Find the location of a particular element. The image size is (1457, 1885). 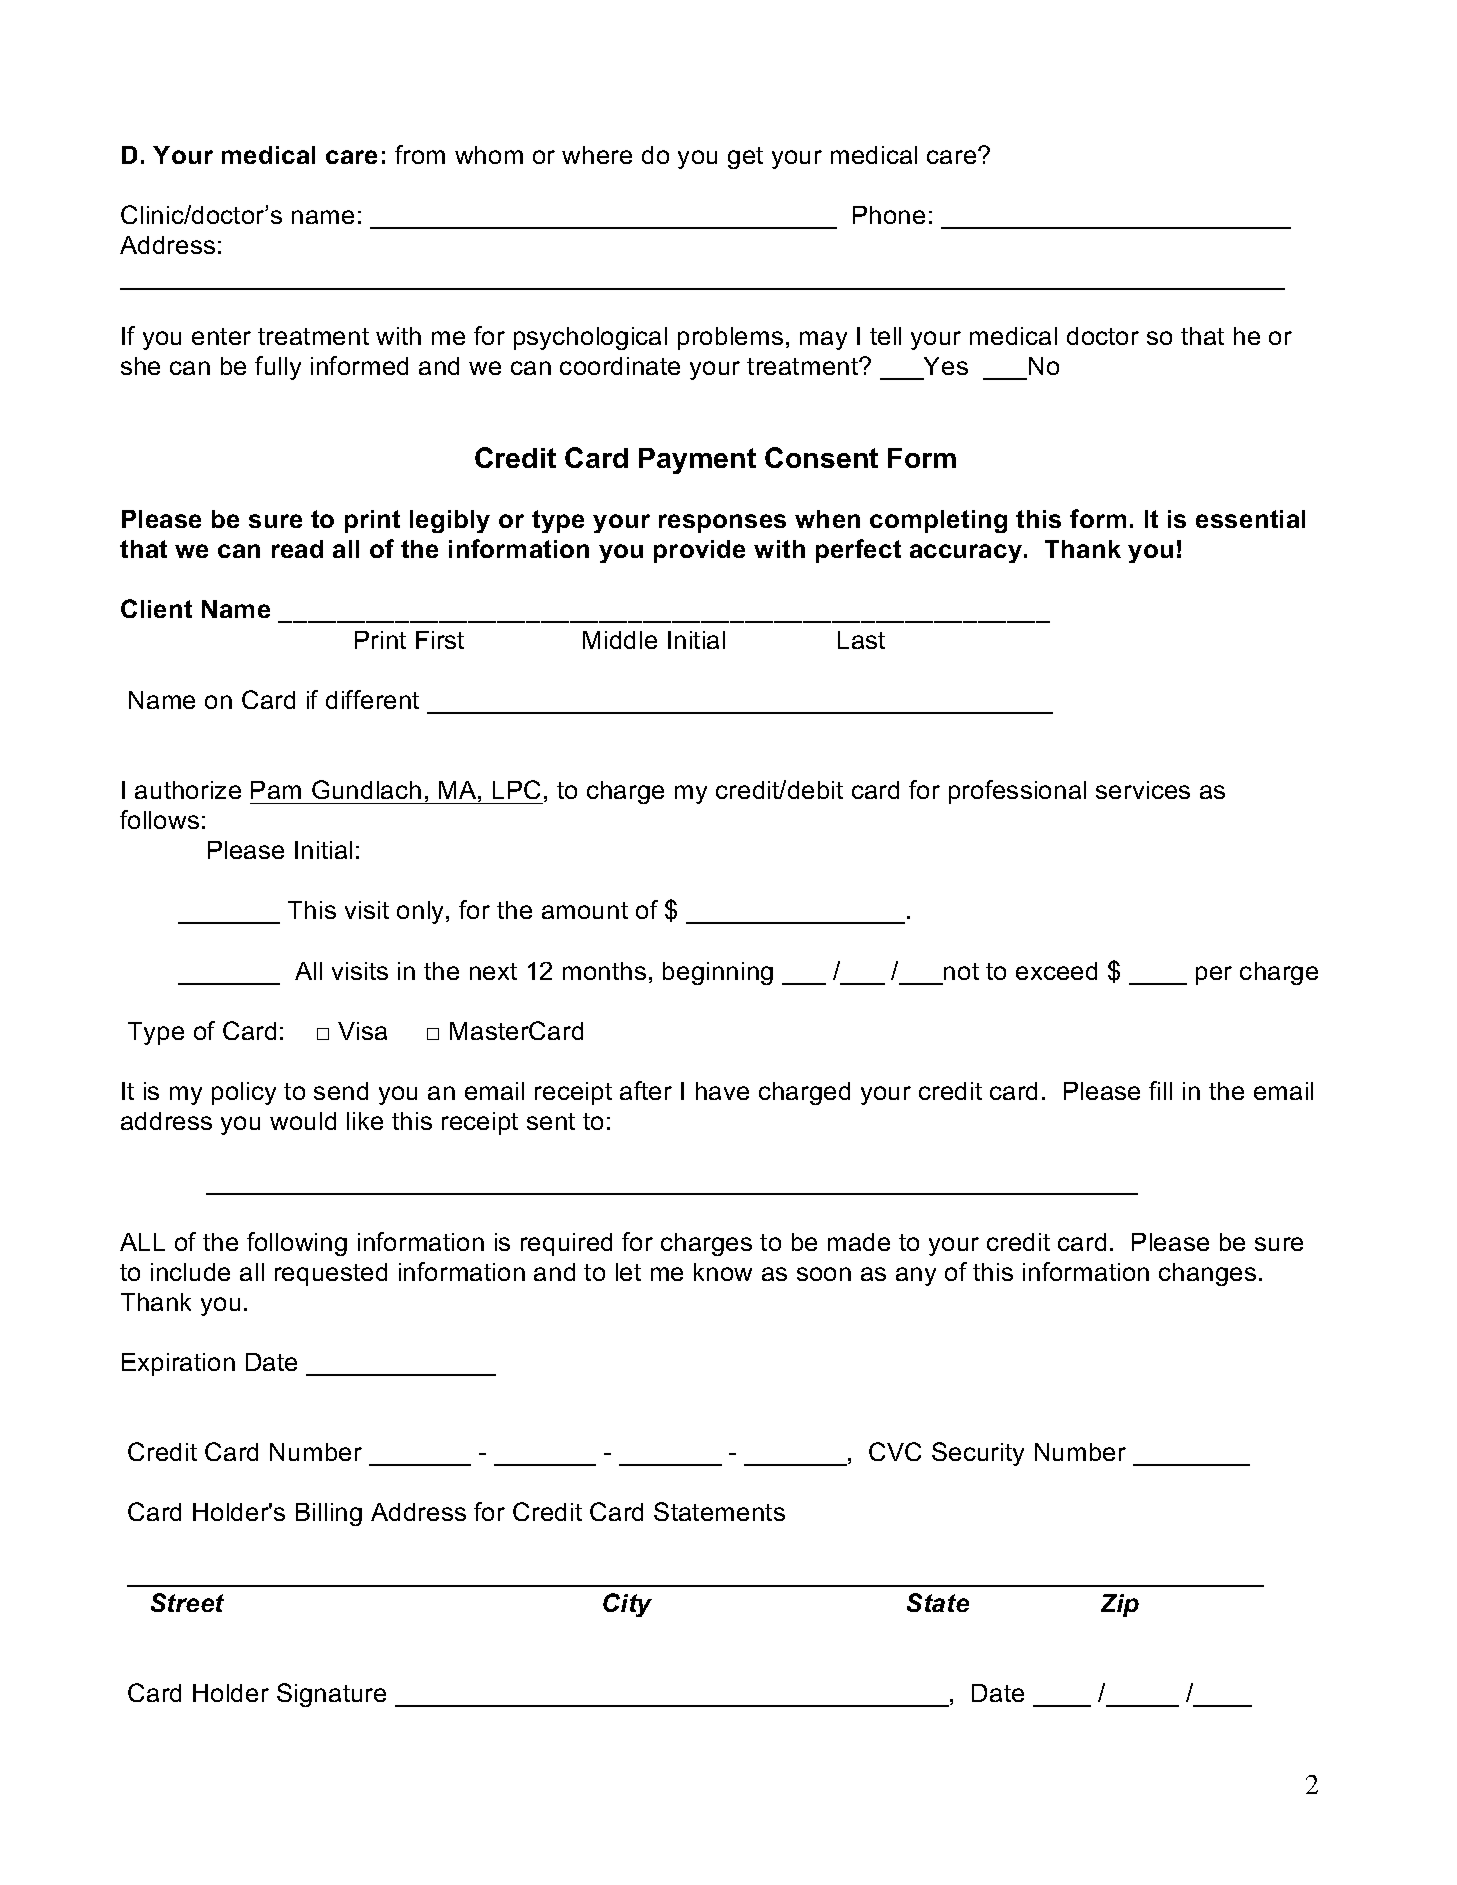

fill is located at coordinates (1160, 1090).
